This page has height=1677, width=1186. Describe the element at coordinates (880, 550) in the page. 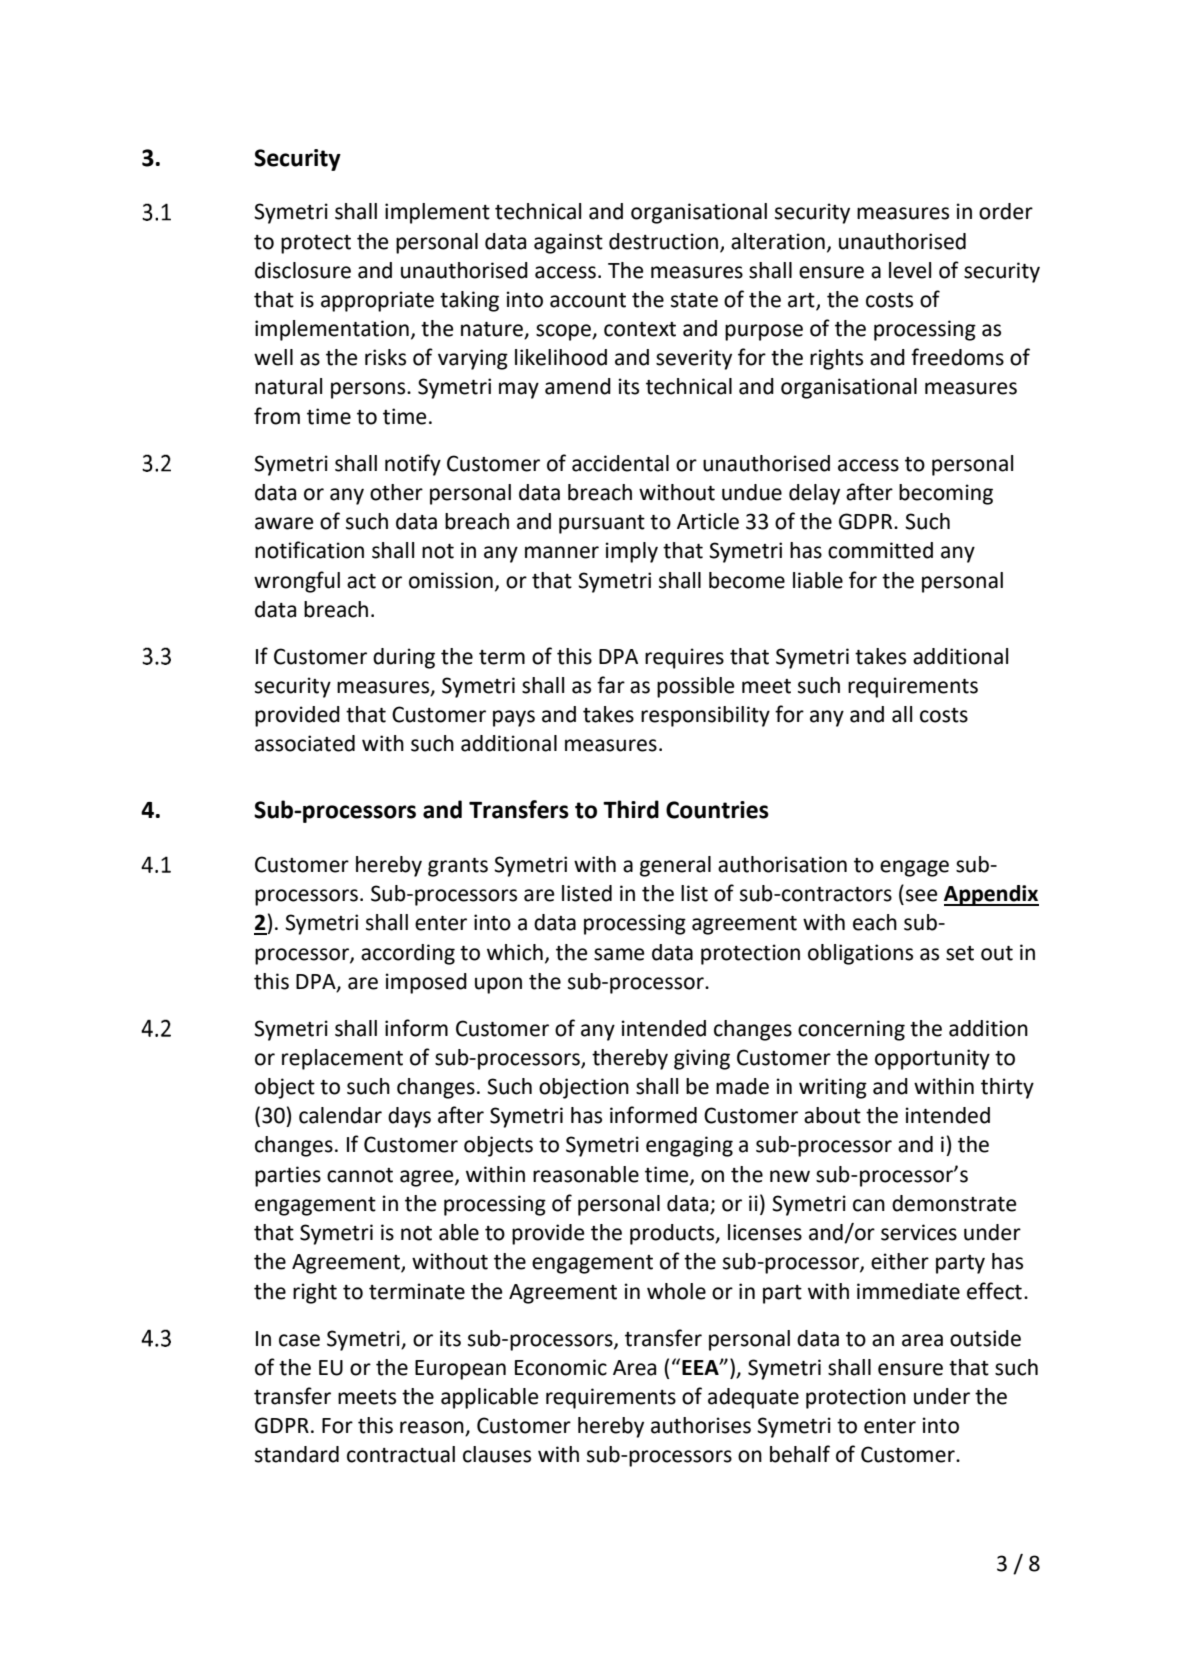

I see `committed` at that location.
